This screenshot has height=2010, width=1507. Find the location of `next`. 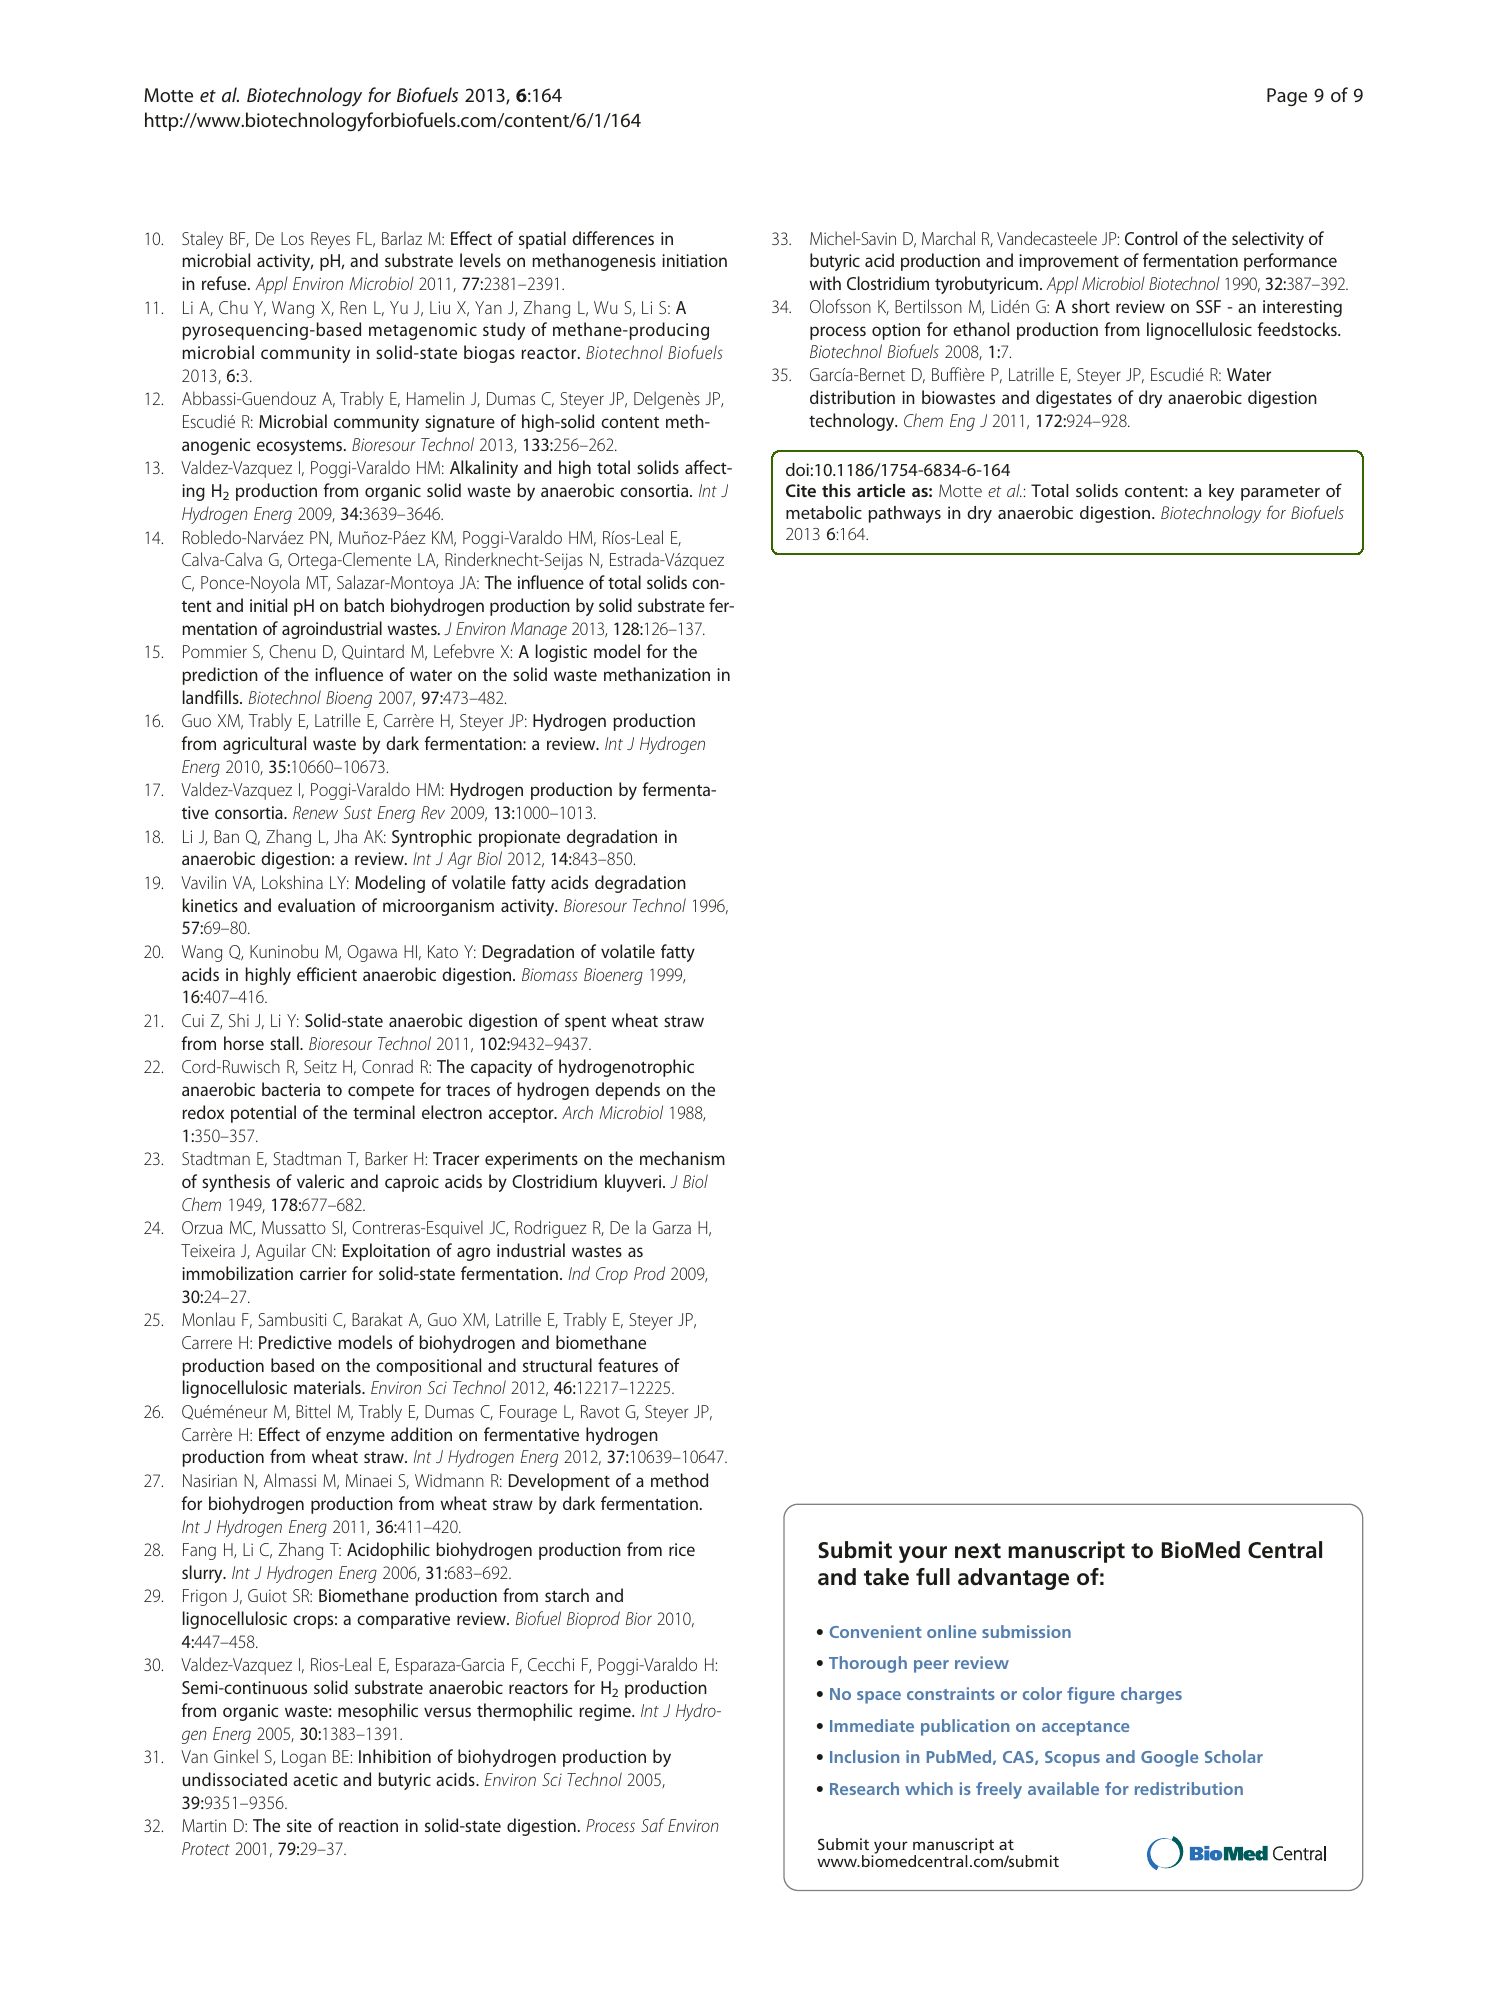

next is located at coordinates (978, 1551).
